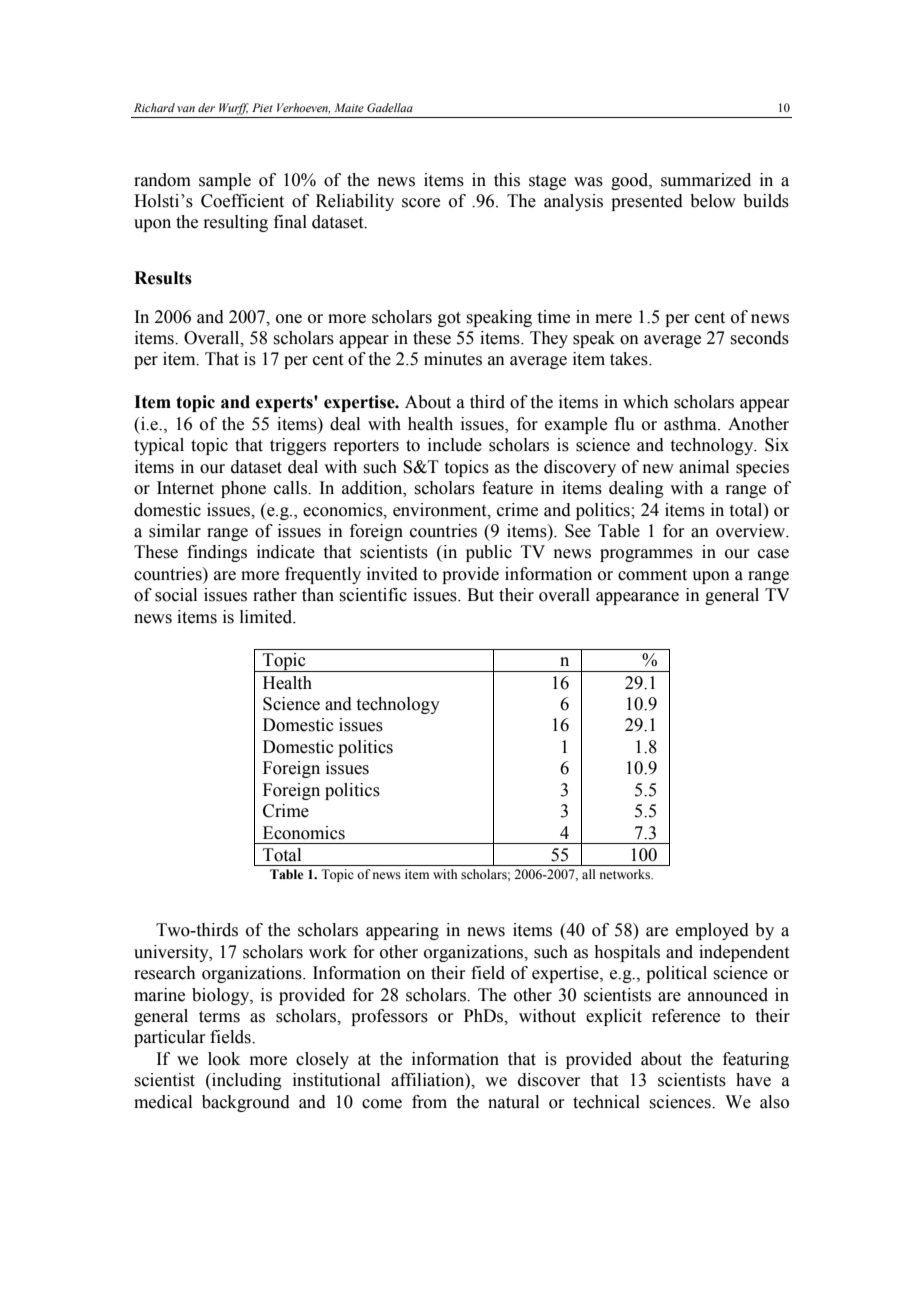  I want to click on summarized, so click(706, 180).
